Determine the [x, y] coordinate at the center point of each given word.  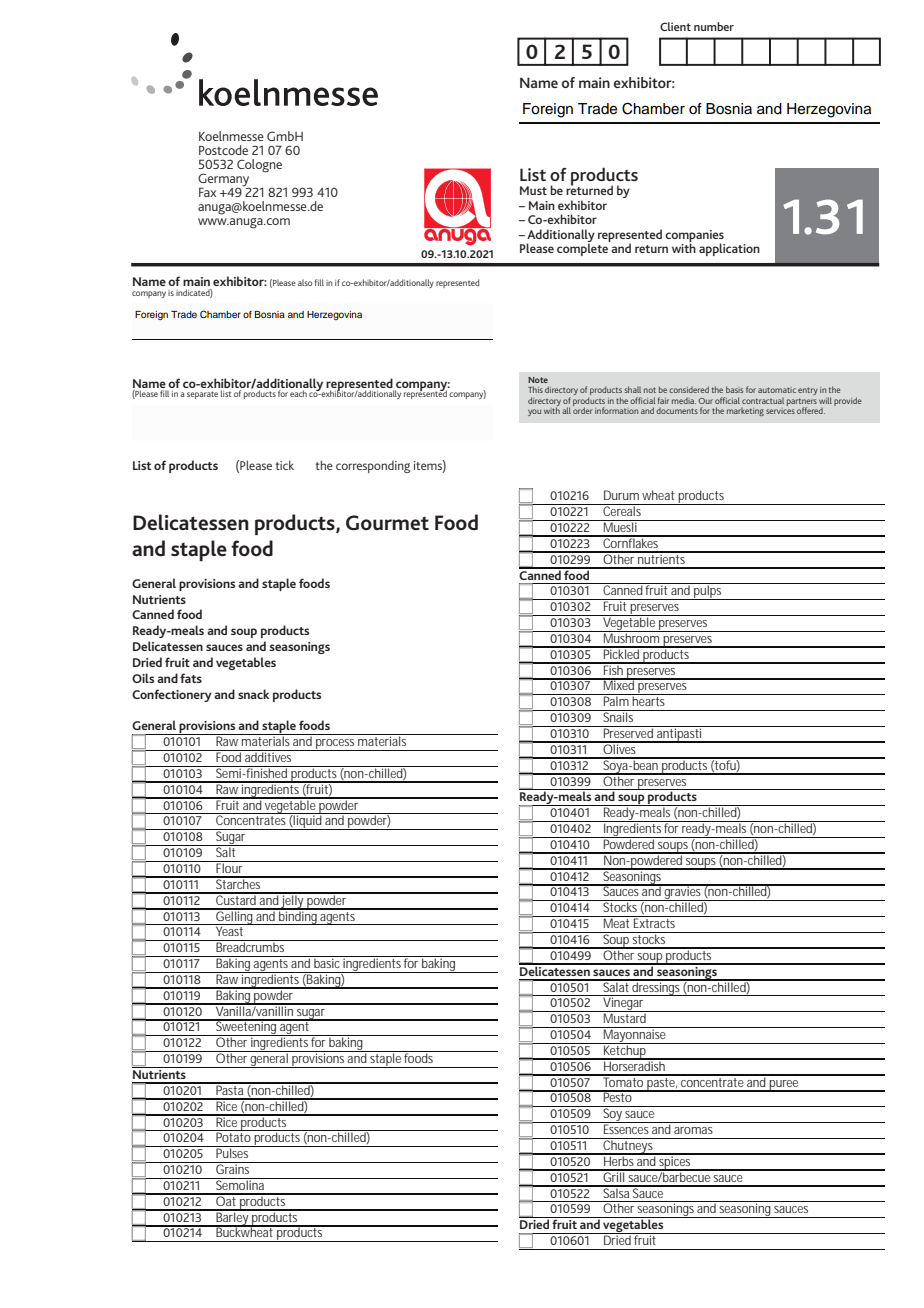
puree [785, 1086]
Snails [619, 716]
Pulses [233, 1152]
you [534, 412]
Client [675, 26]
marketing [745, 412]
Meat [617, 922]
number [714, 26]
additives [269, 756]
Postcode [223, 150]
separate [202, 395]
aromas [693, 1130]
